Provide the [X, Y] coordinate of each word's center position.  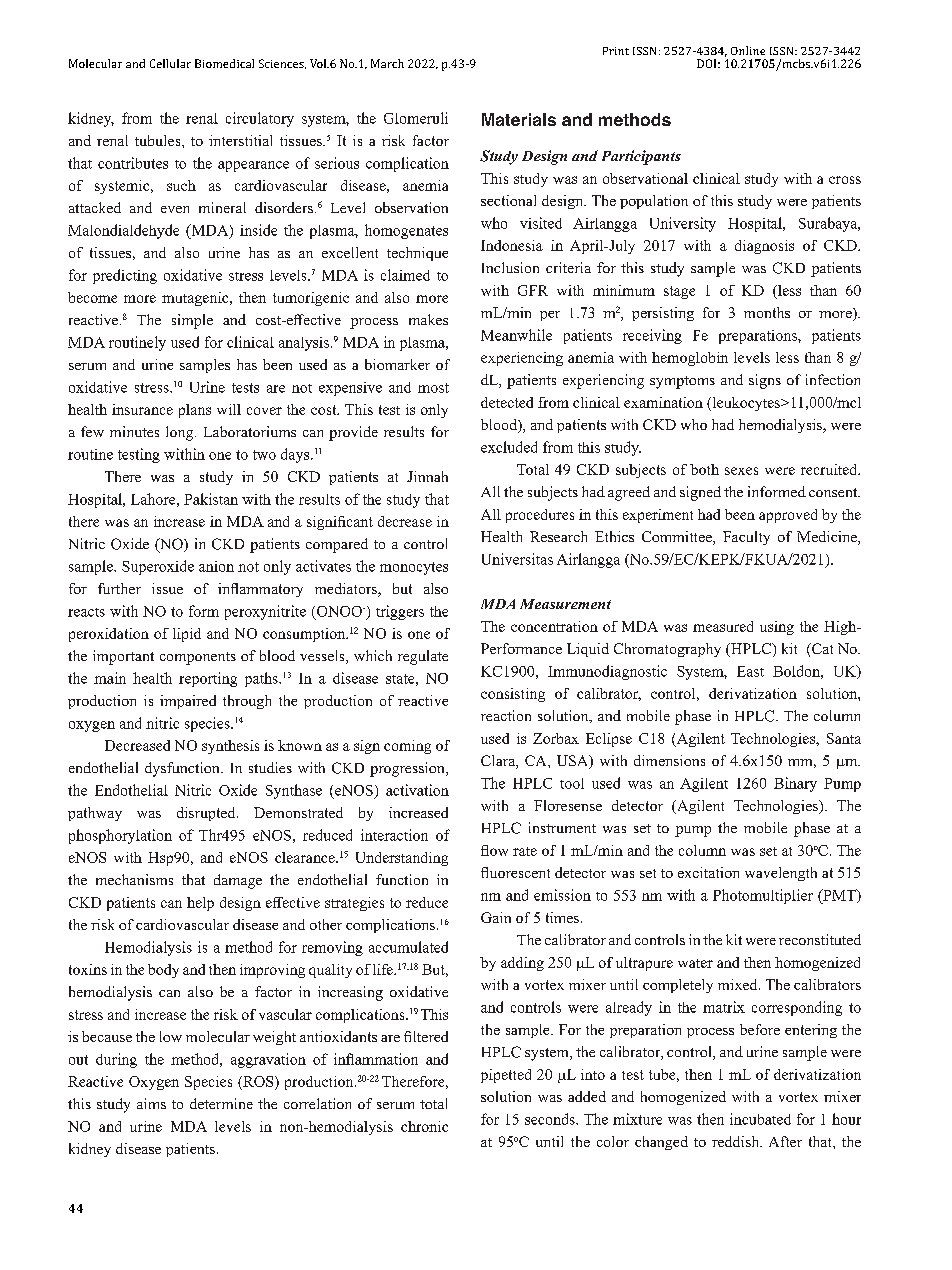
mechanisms [134, 879]
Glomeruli [416, 118]
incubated [760, 1119]
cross [845, 180]
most [433, 388]
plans [195, 411]
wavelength [781, 874]
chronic [424, 1126]
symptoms [682, 382]
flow [494, 850]
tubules [159, 140]
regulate [423, 657]
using [777, 628]
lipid [187, 635]
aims [151, 1103]
